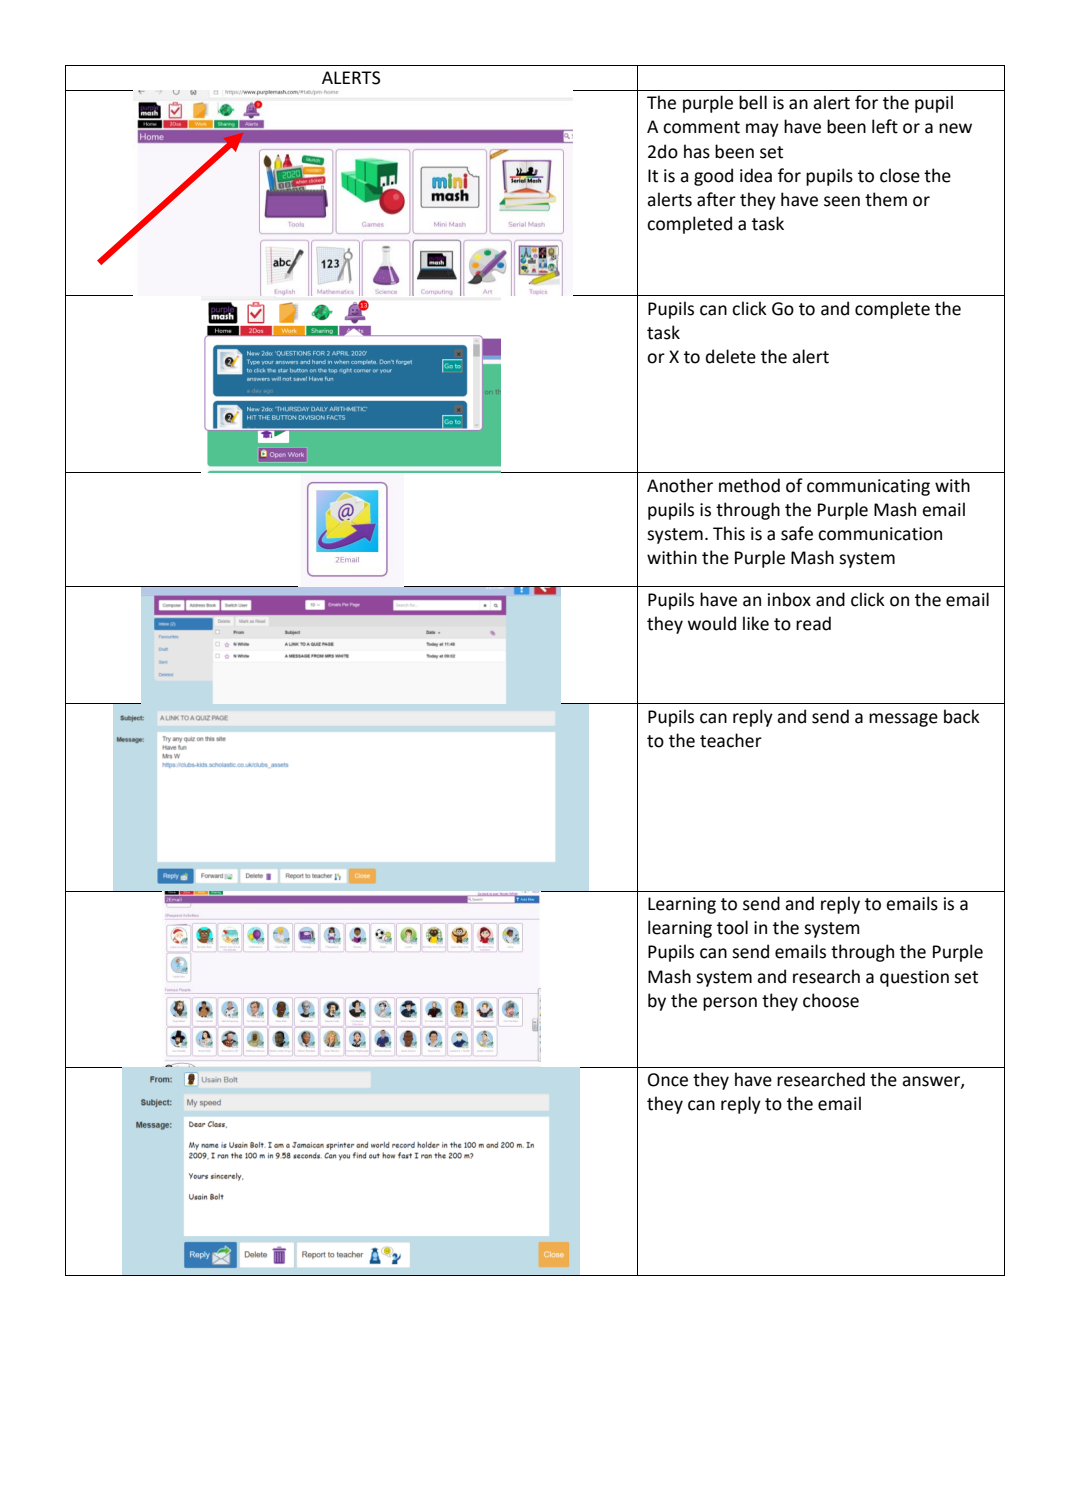  What do you see at coordinates (797, 533) in the image?
I see `safe` at bounding box center [797, 533].
